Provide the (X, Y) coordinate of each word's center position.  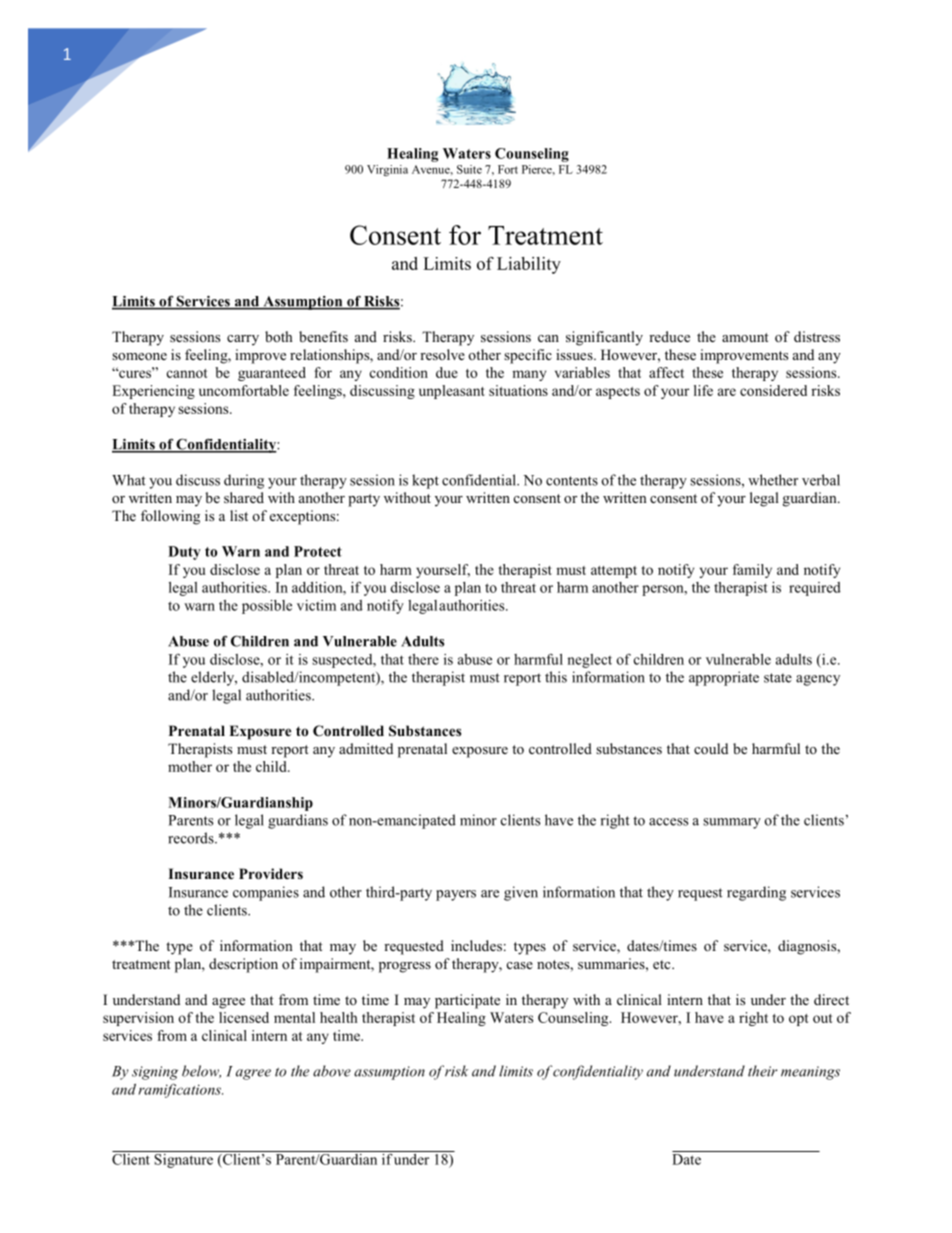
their (762, 1071)
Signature (183, 1159)
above (332, 1071)
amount (745, 337)
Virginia (387, 170)
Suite (469, 169)
